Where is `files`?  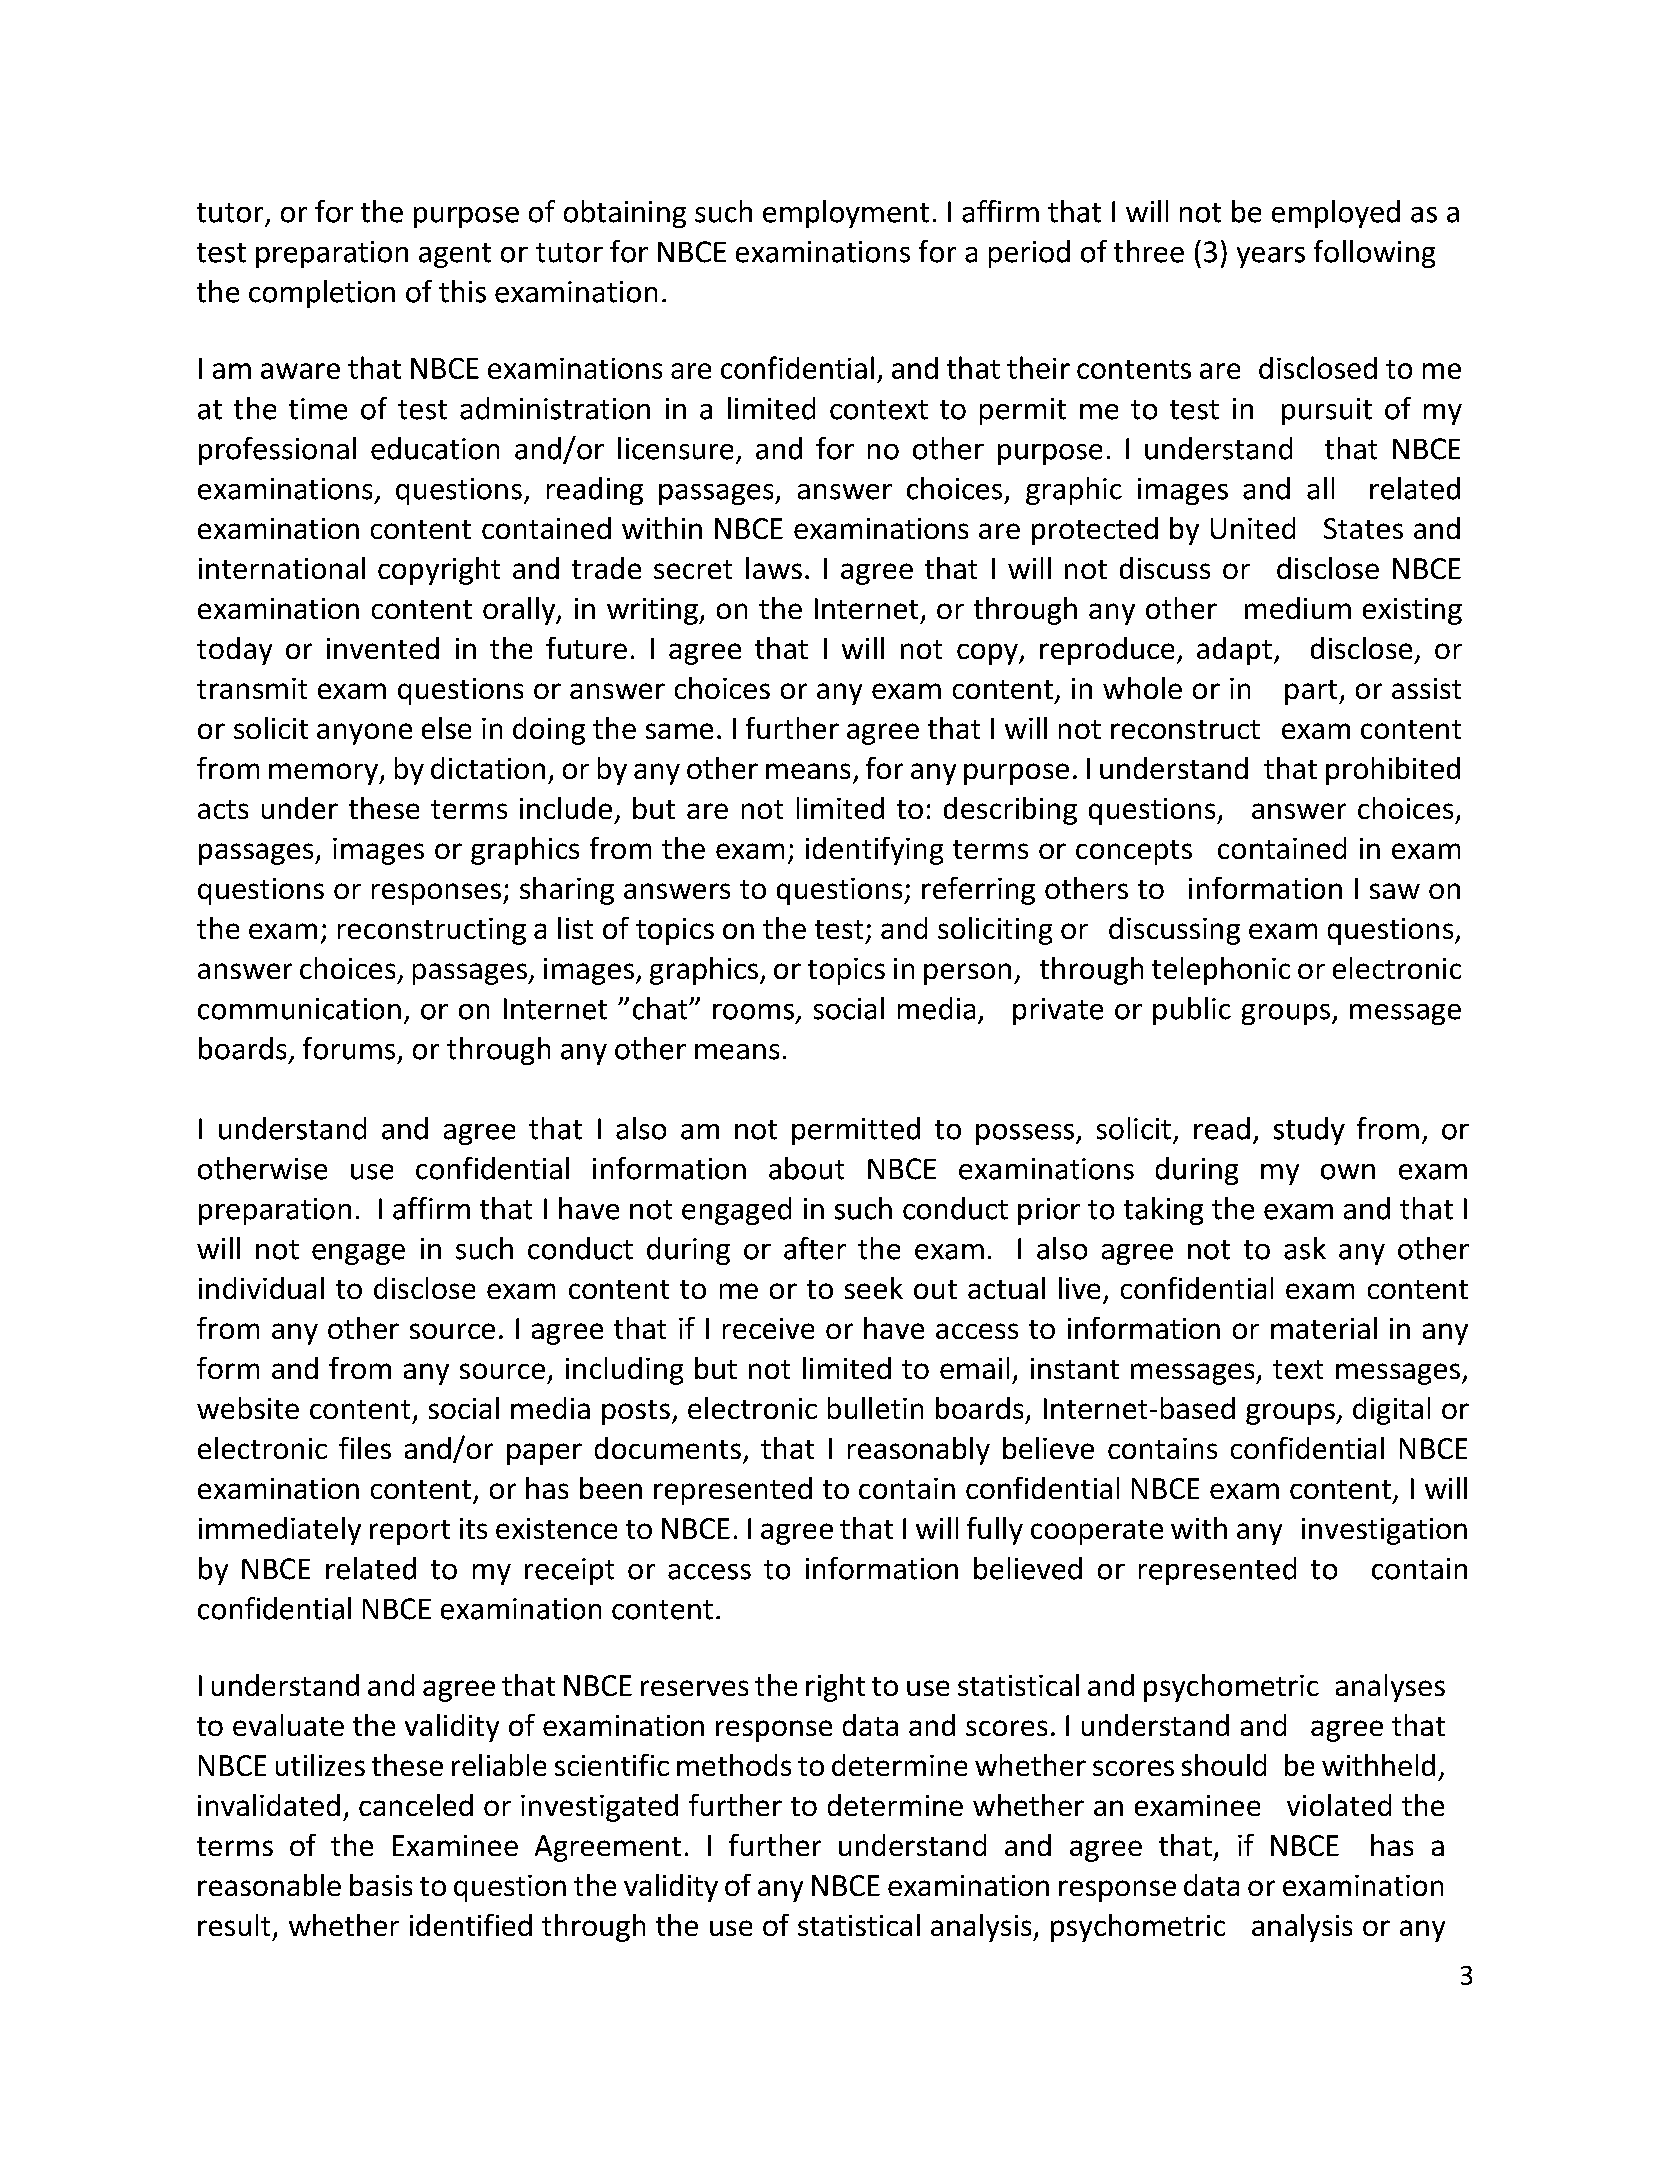
files is located at coordinates (365, 1448).
